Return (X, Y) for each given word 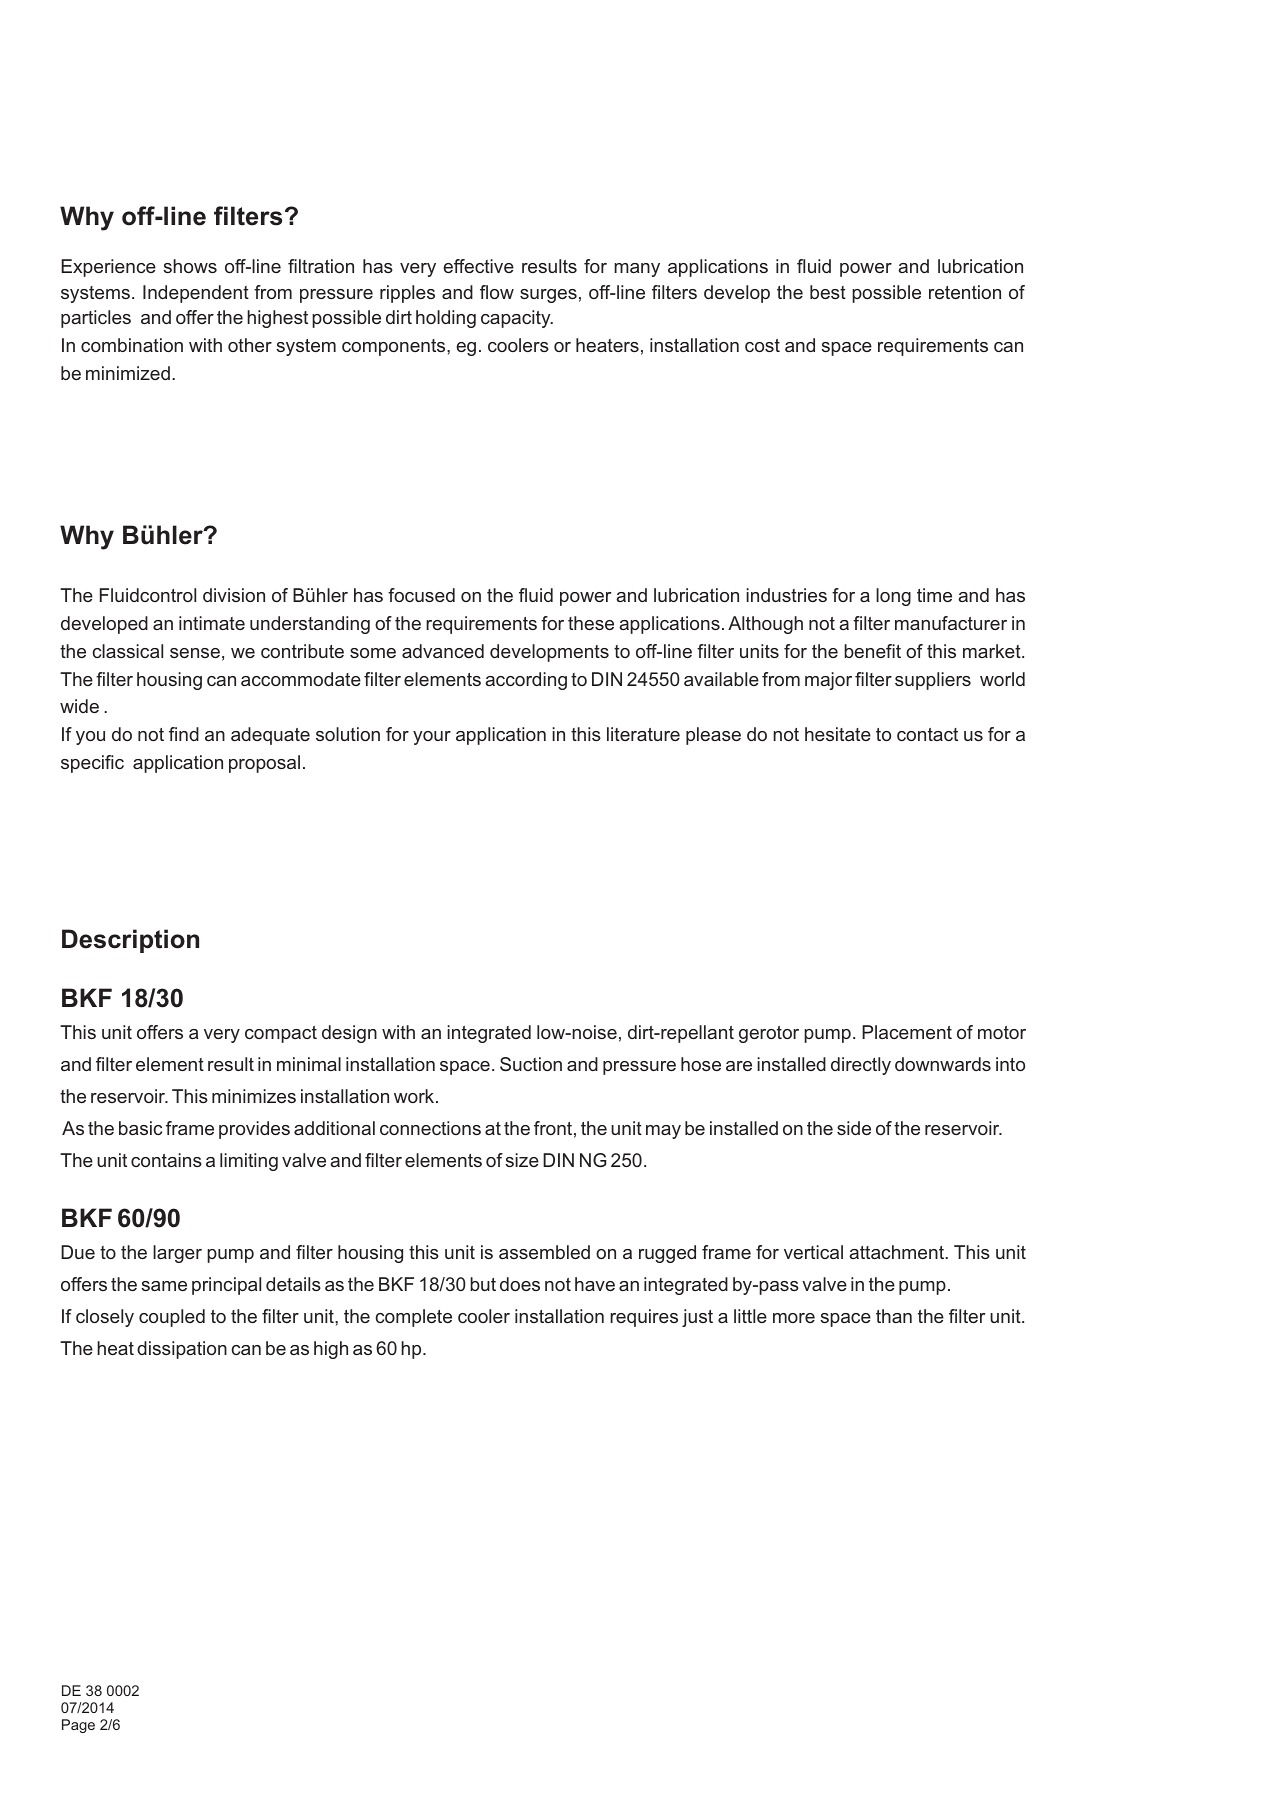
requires (644, 1318)
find (184, 734)
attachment (897, 1252)
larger (177, 1254)
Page (78, 1726)
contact (927, 734)
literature (643, 734)
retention (965, 292)
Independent (196, 294)
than (894, 1316)
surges (548, 296)
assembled (544, 1252)
